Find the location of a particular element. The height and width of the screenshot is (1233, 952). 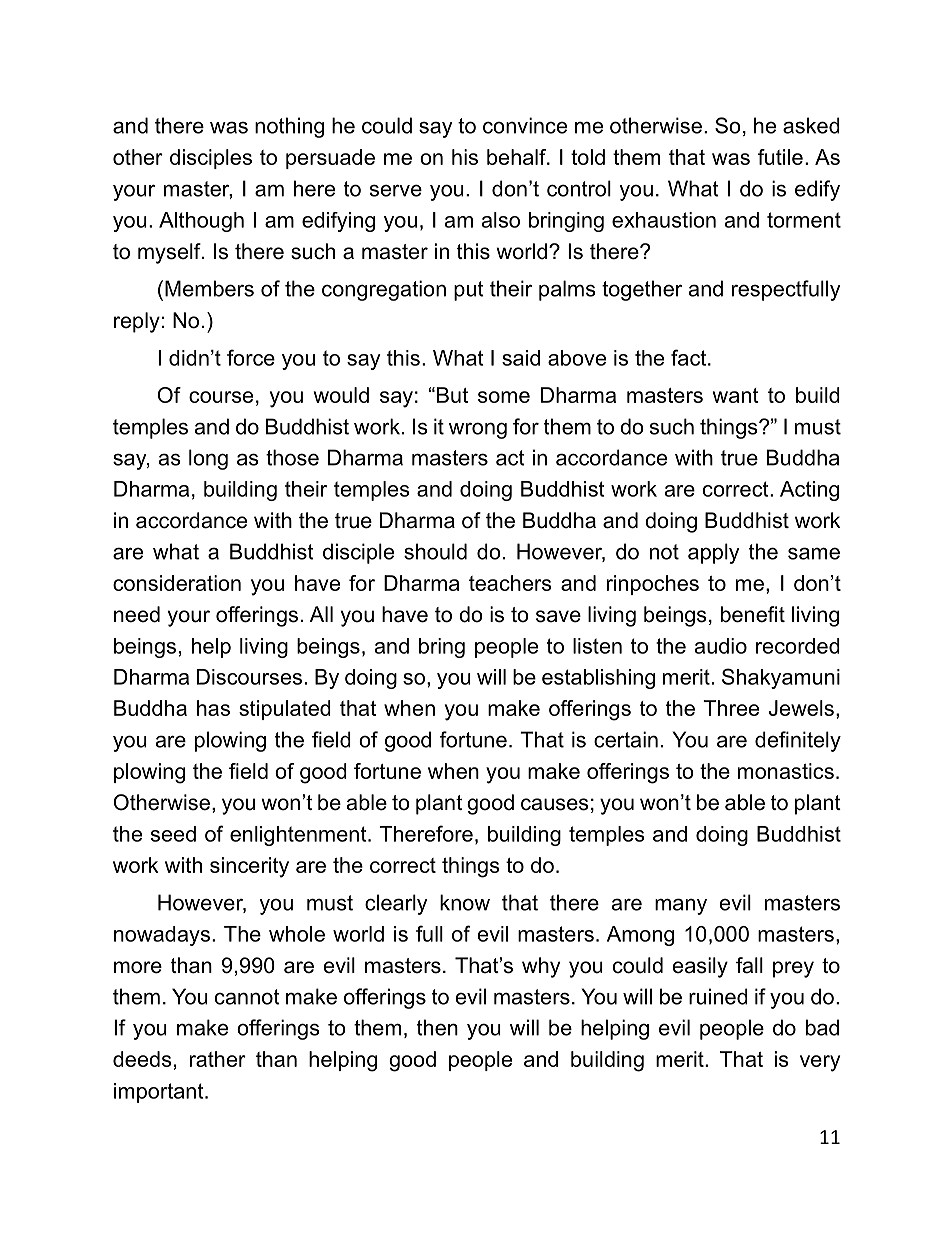

consideration is located at coordinates (177, 583).
